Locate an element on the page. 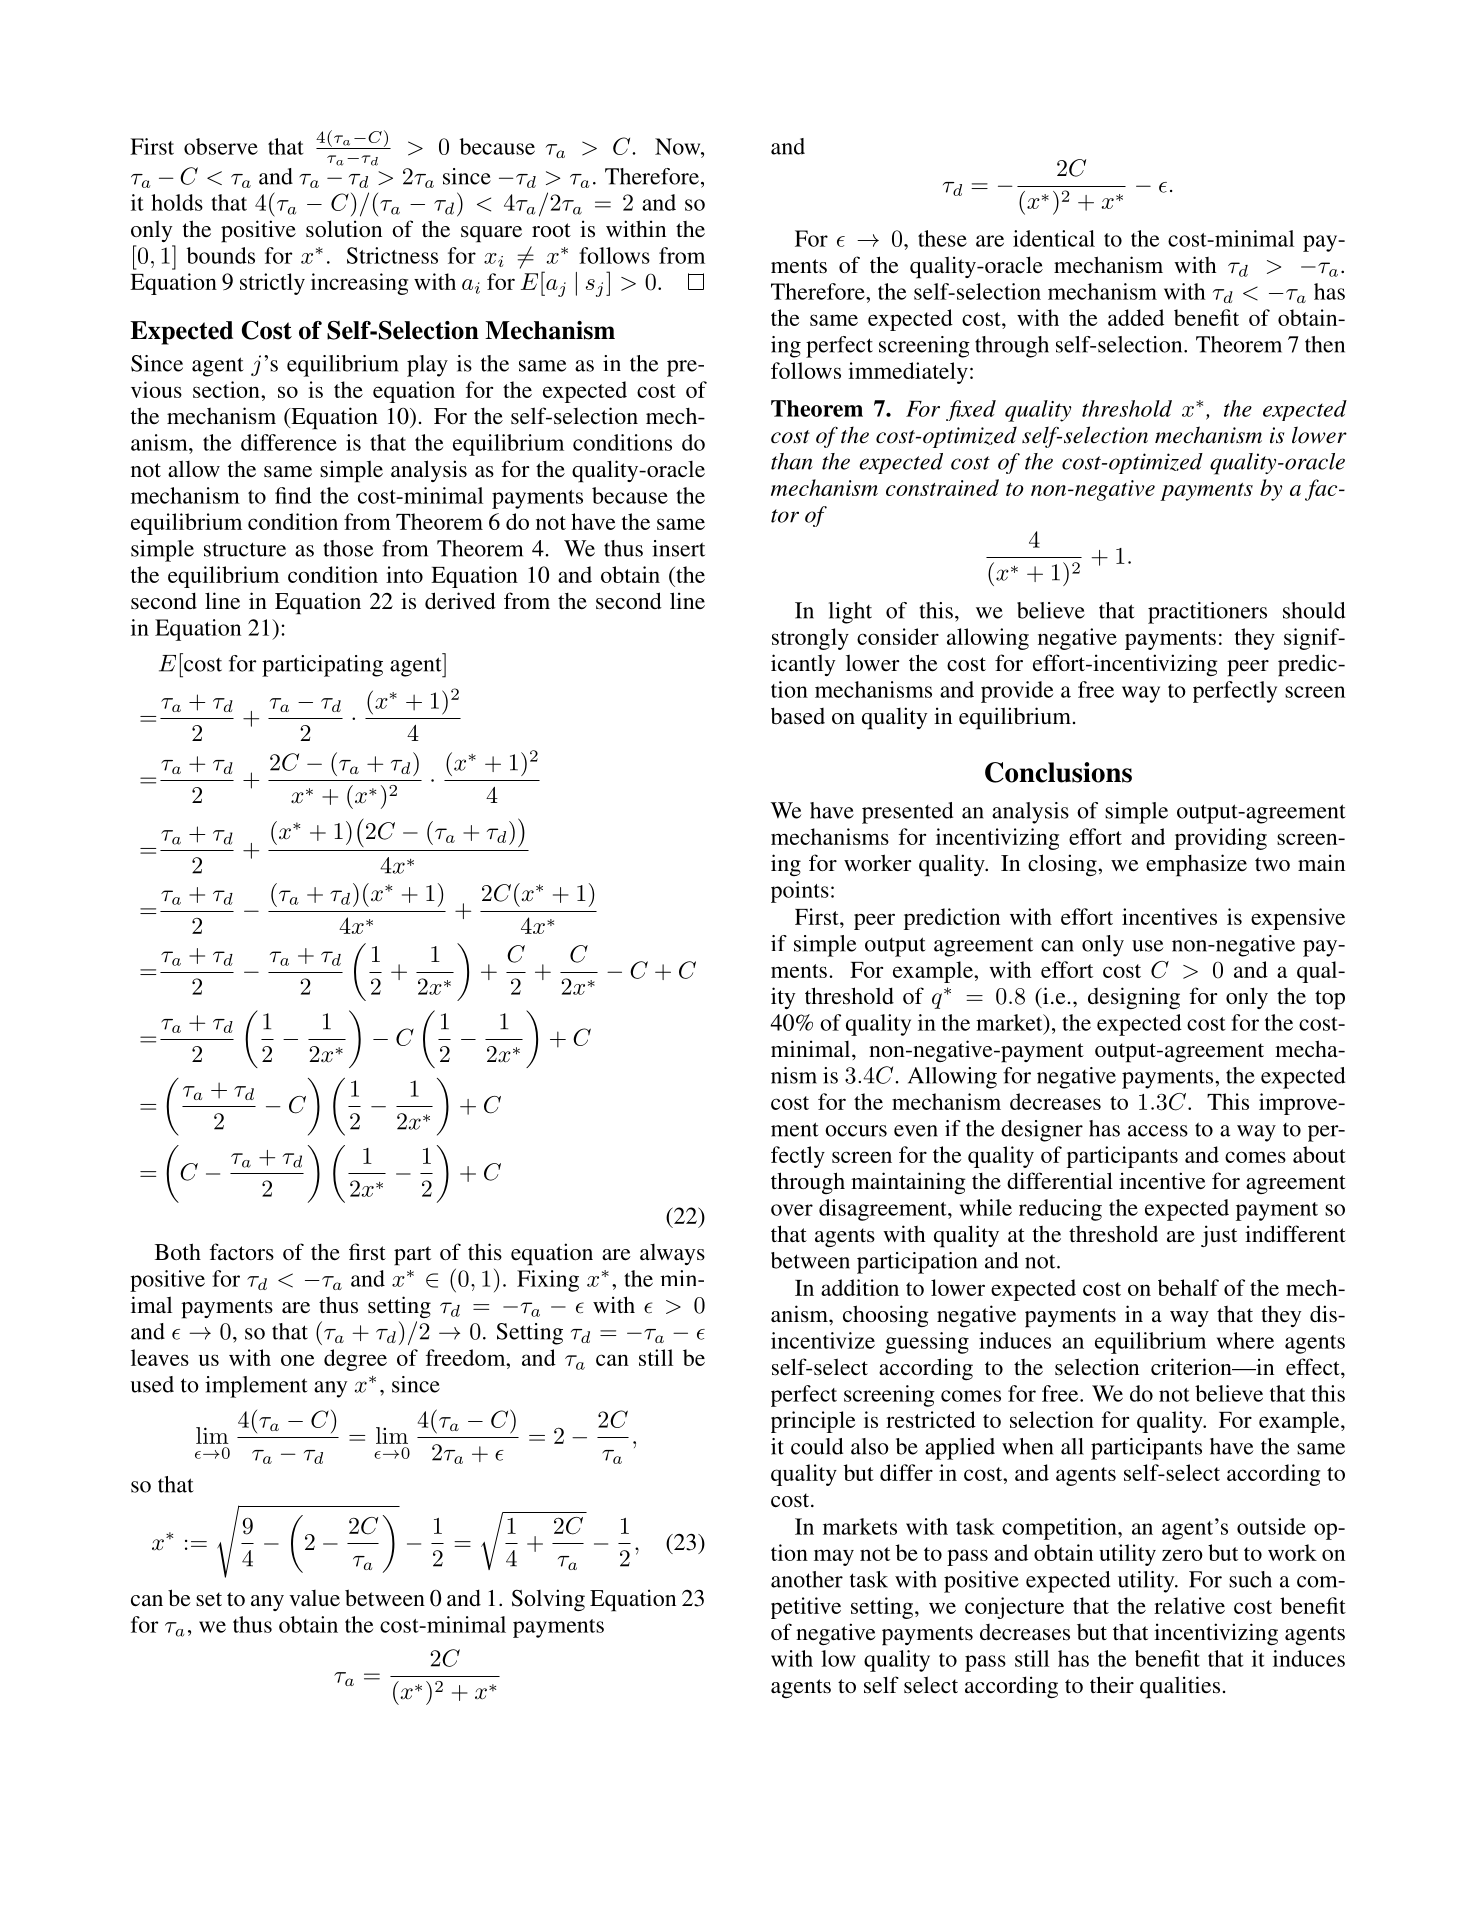 The height and width of the image is (1910, 1476). based is located at coordinates (798, 715).
